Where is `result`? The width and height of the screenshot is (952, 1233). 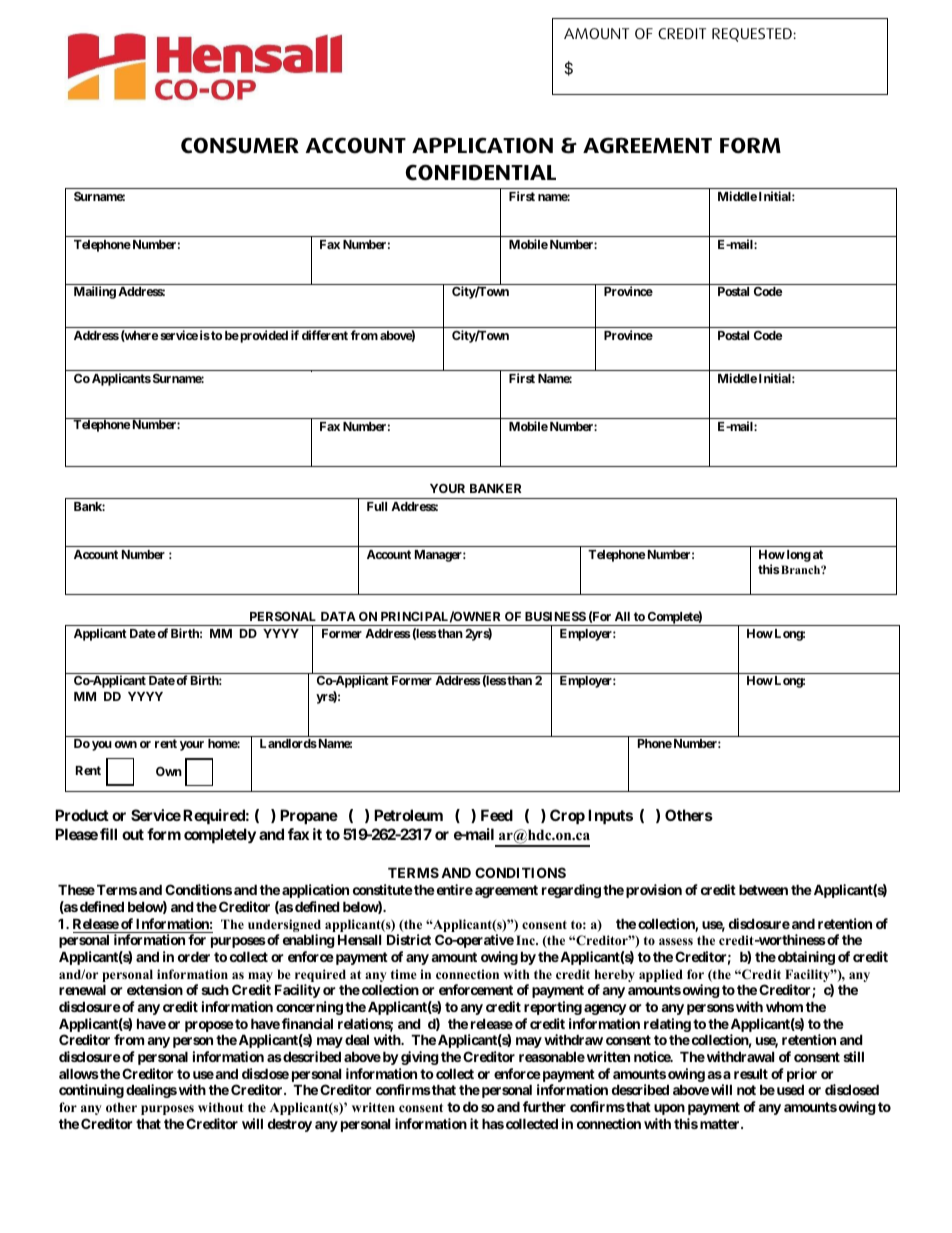 result is located at coordinates (751, 1073).
